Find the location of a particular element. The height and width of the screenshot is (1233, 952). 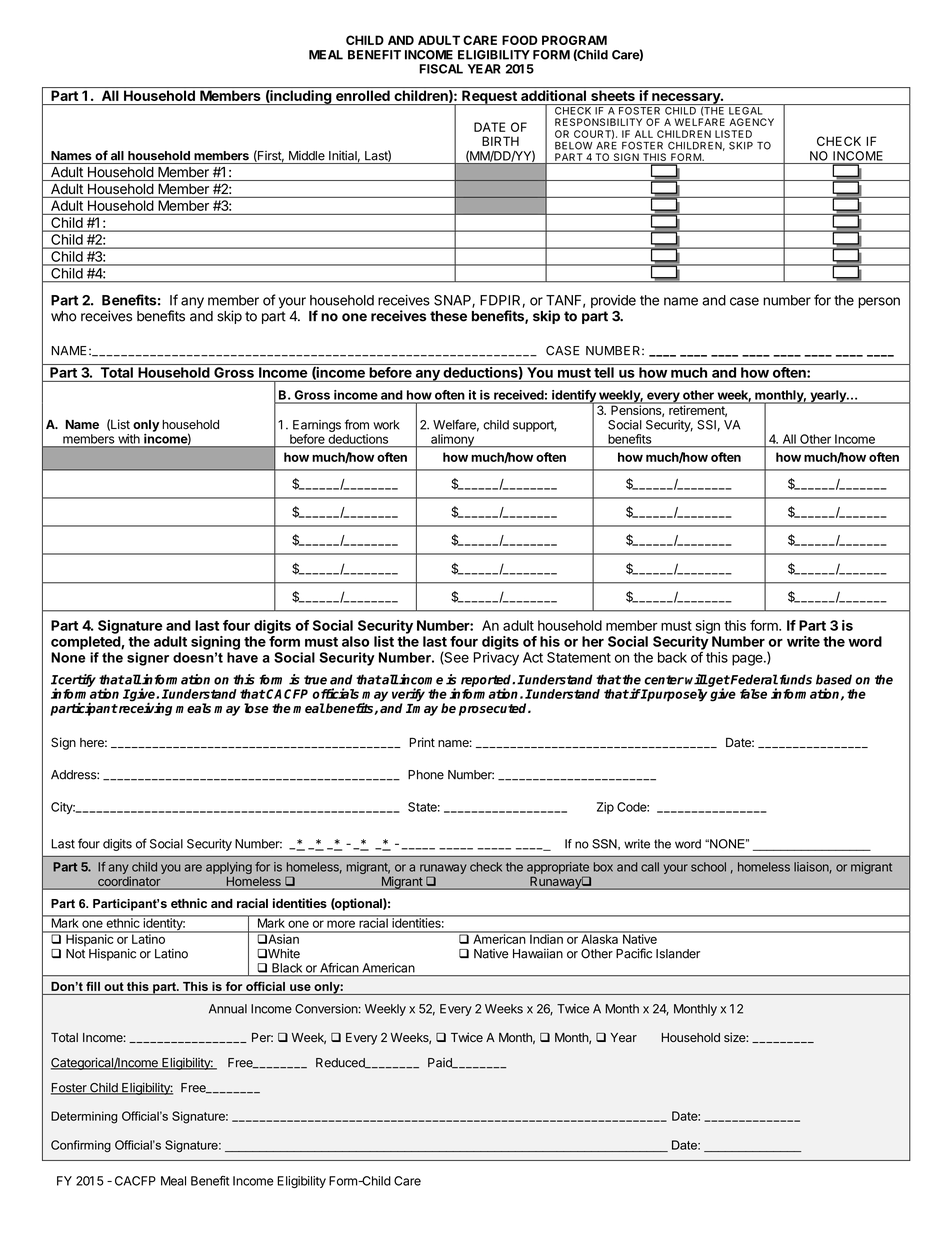

these is located at coordinates (448, 316).
